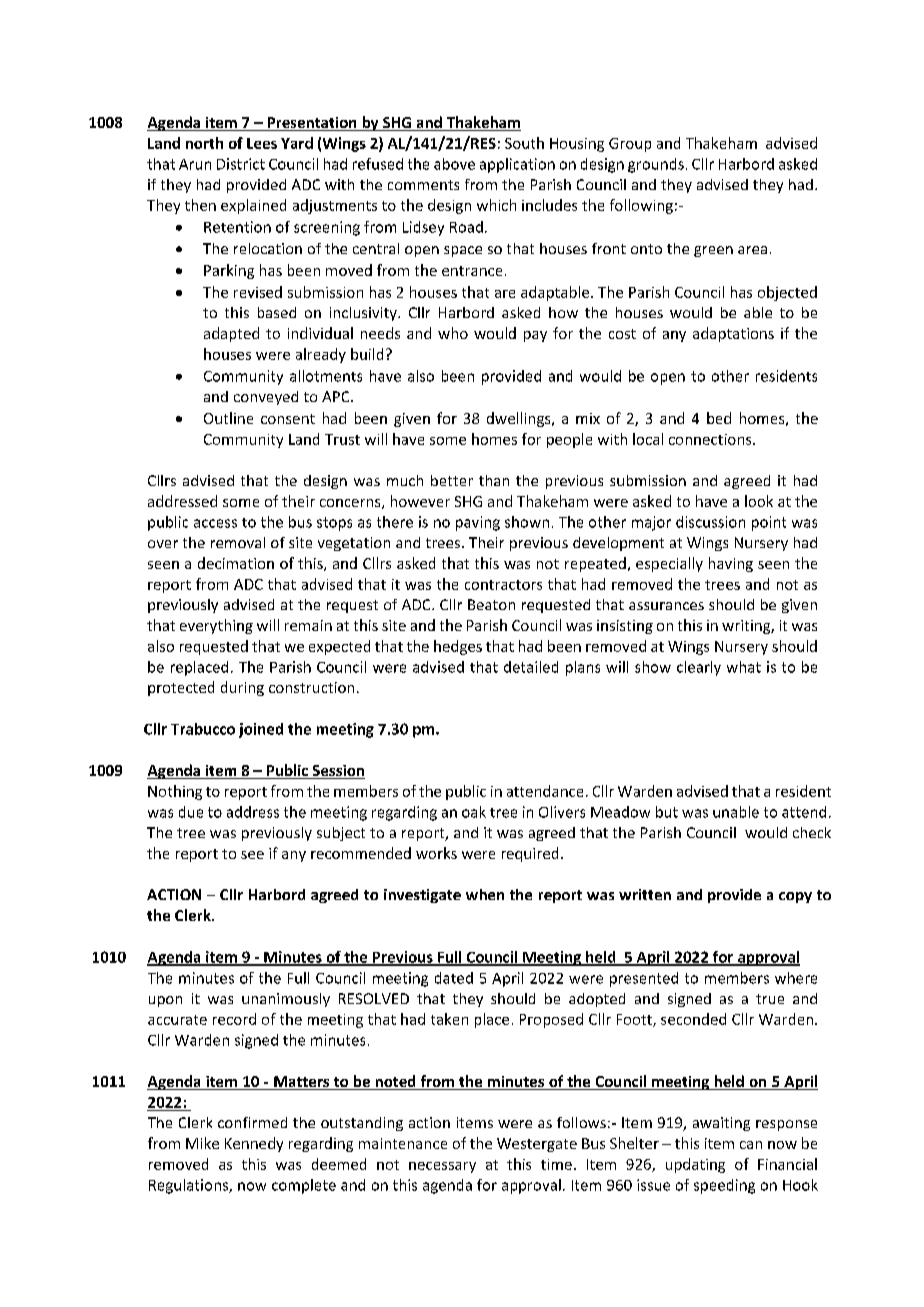 The image size is (924, 1307). Describe the element at coordinates (241, 164) in the screenshot. I see `District` at that location.
